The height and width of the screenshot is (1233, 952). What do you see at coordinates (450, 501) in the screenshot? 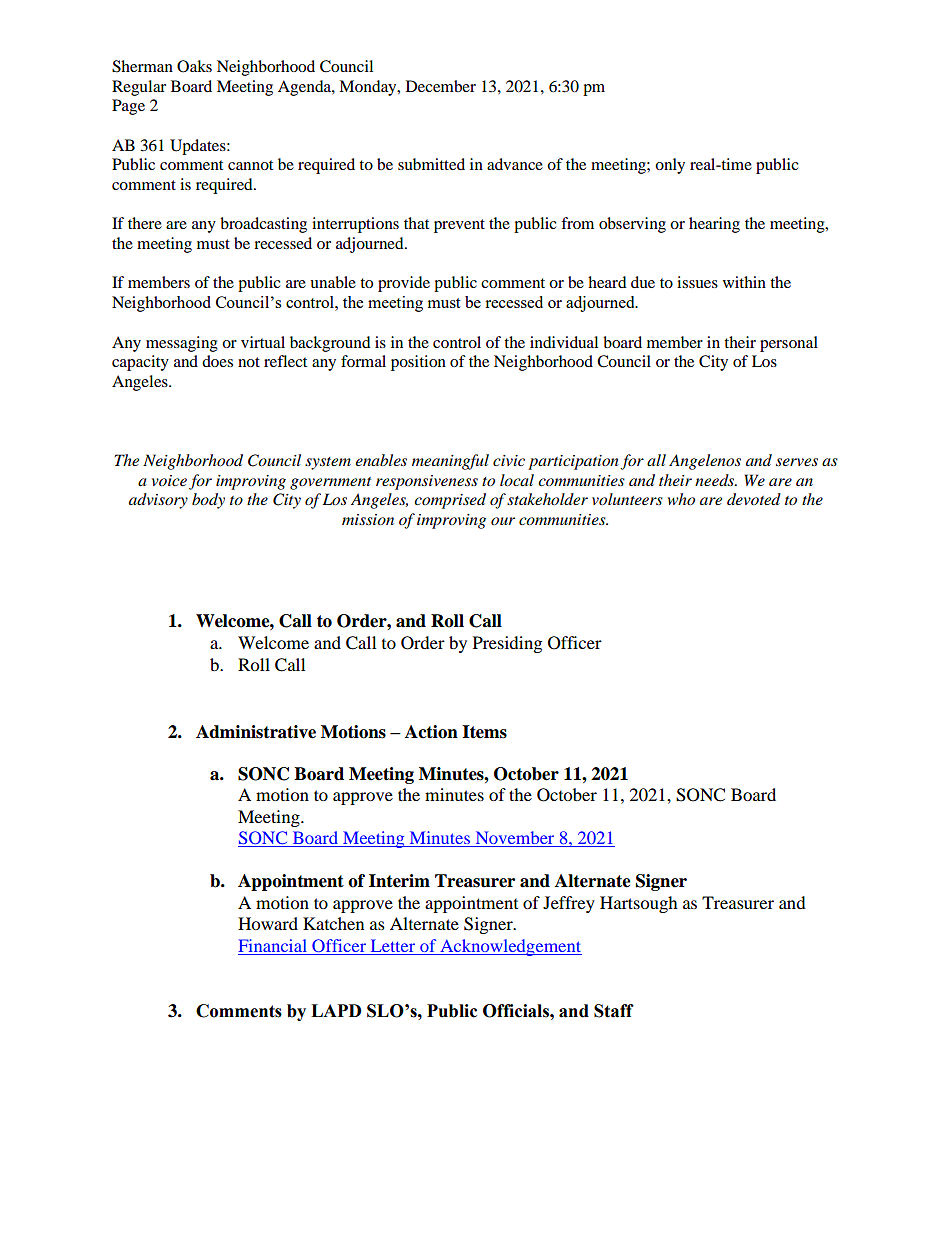
I see `comprised` at bounding box center [450, 501].
